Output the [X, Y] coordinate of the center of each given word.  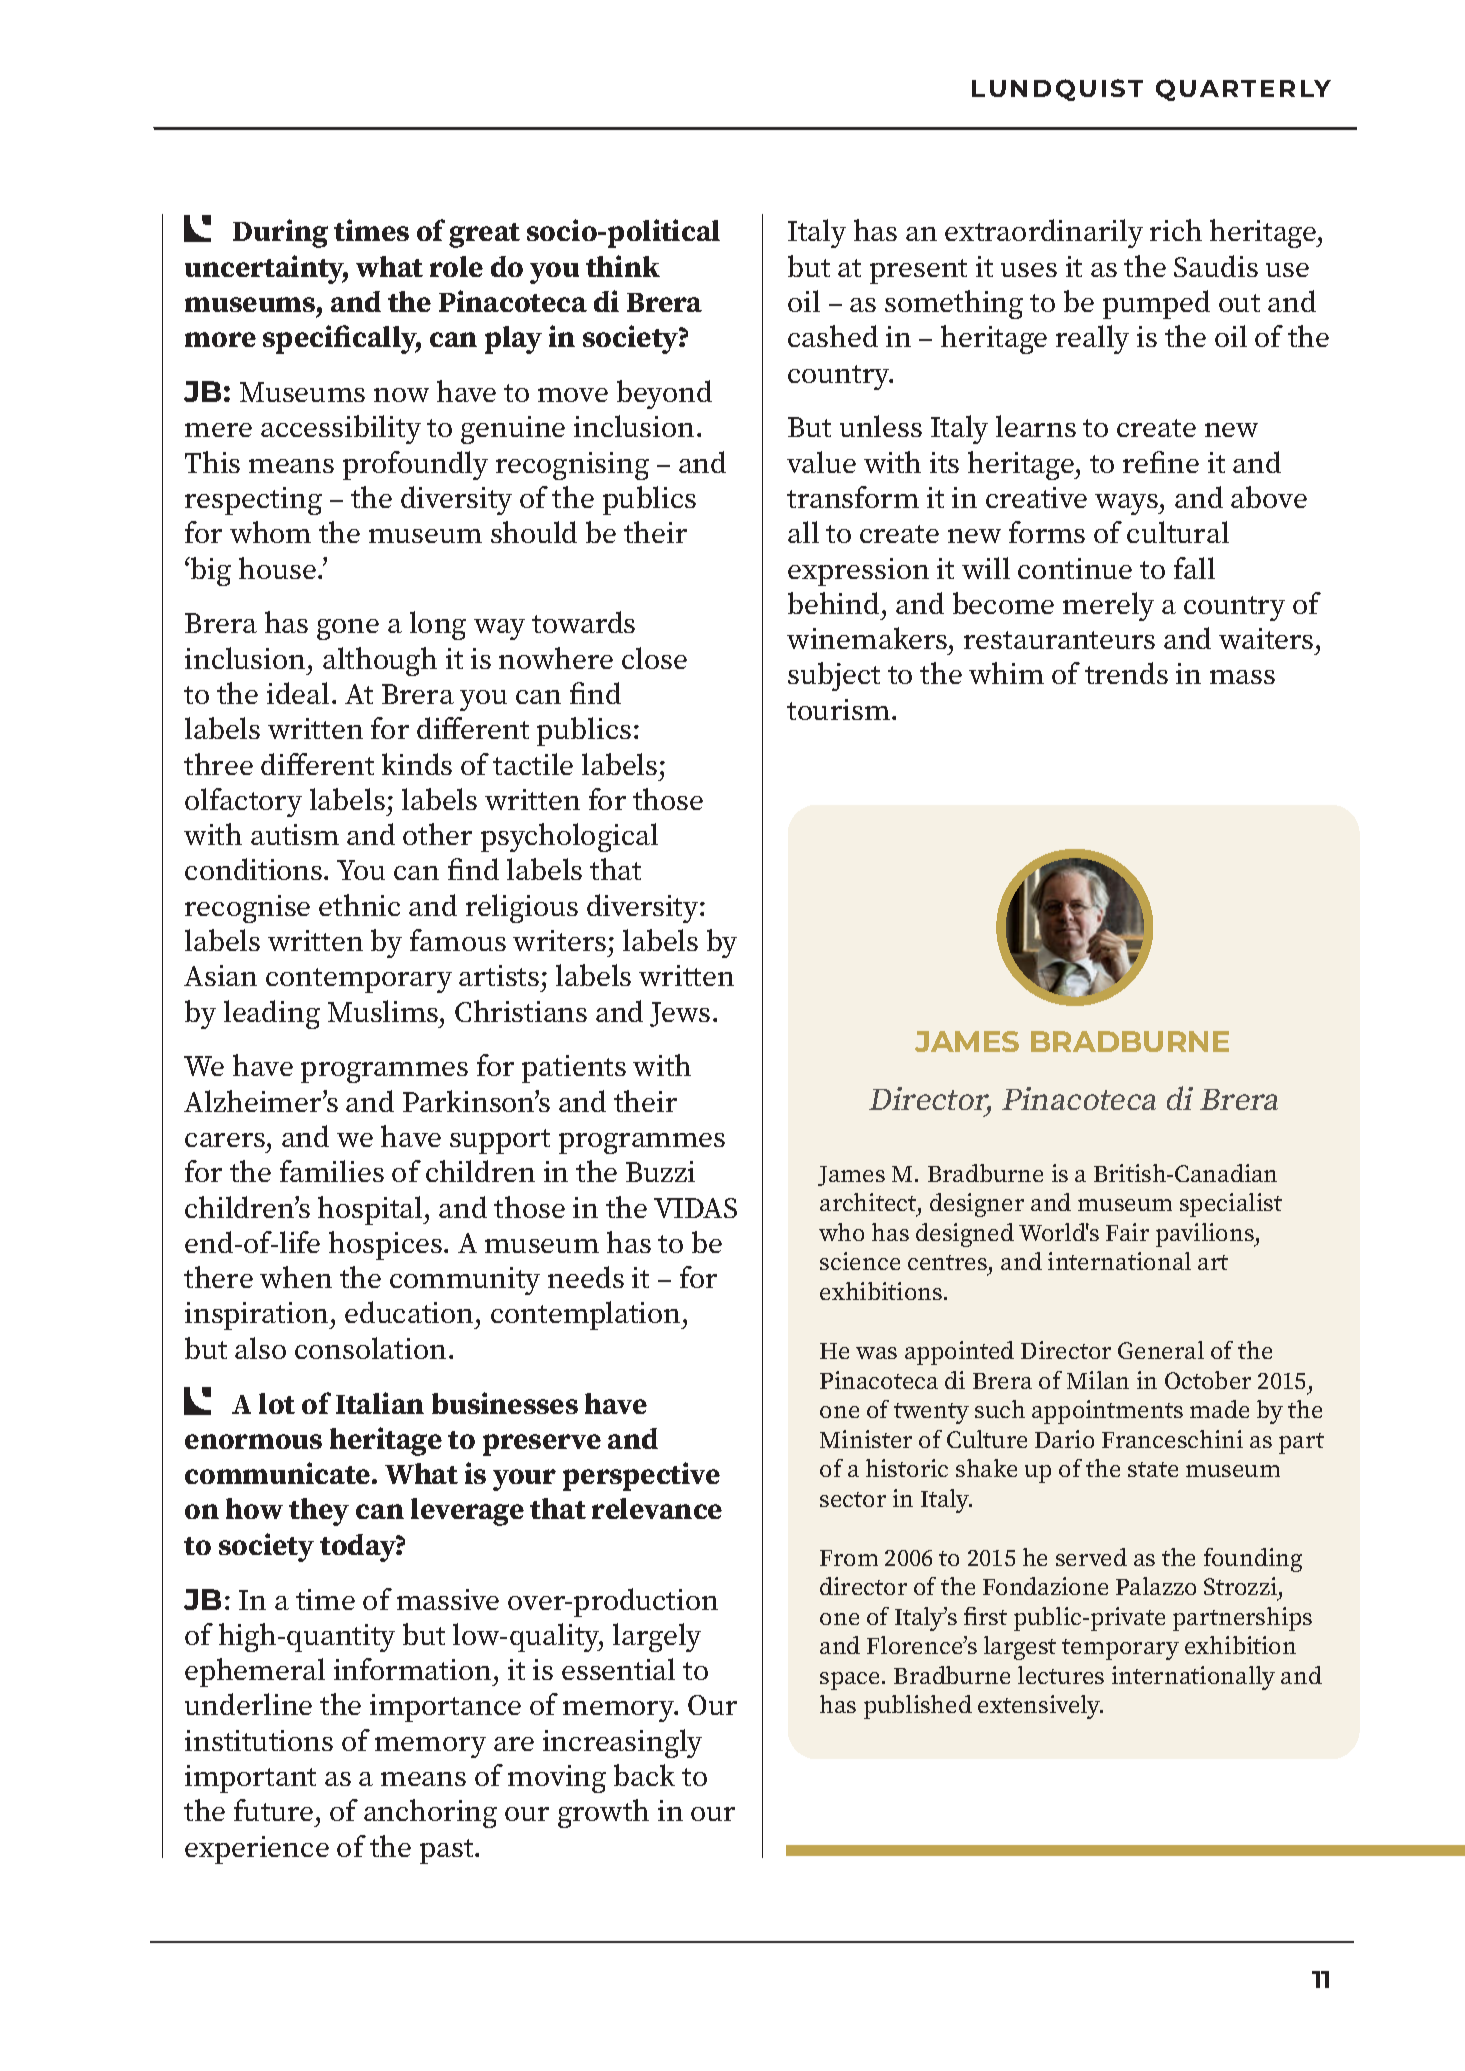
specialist [1231, 1205]
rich [1176, 230]
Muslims [384, 1011]
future [273, 1810]
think [623, 266]
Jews [680, 1014]
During [280, 233]
